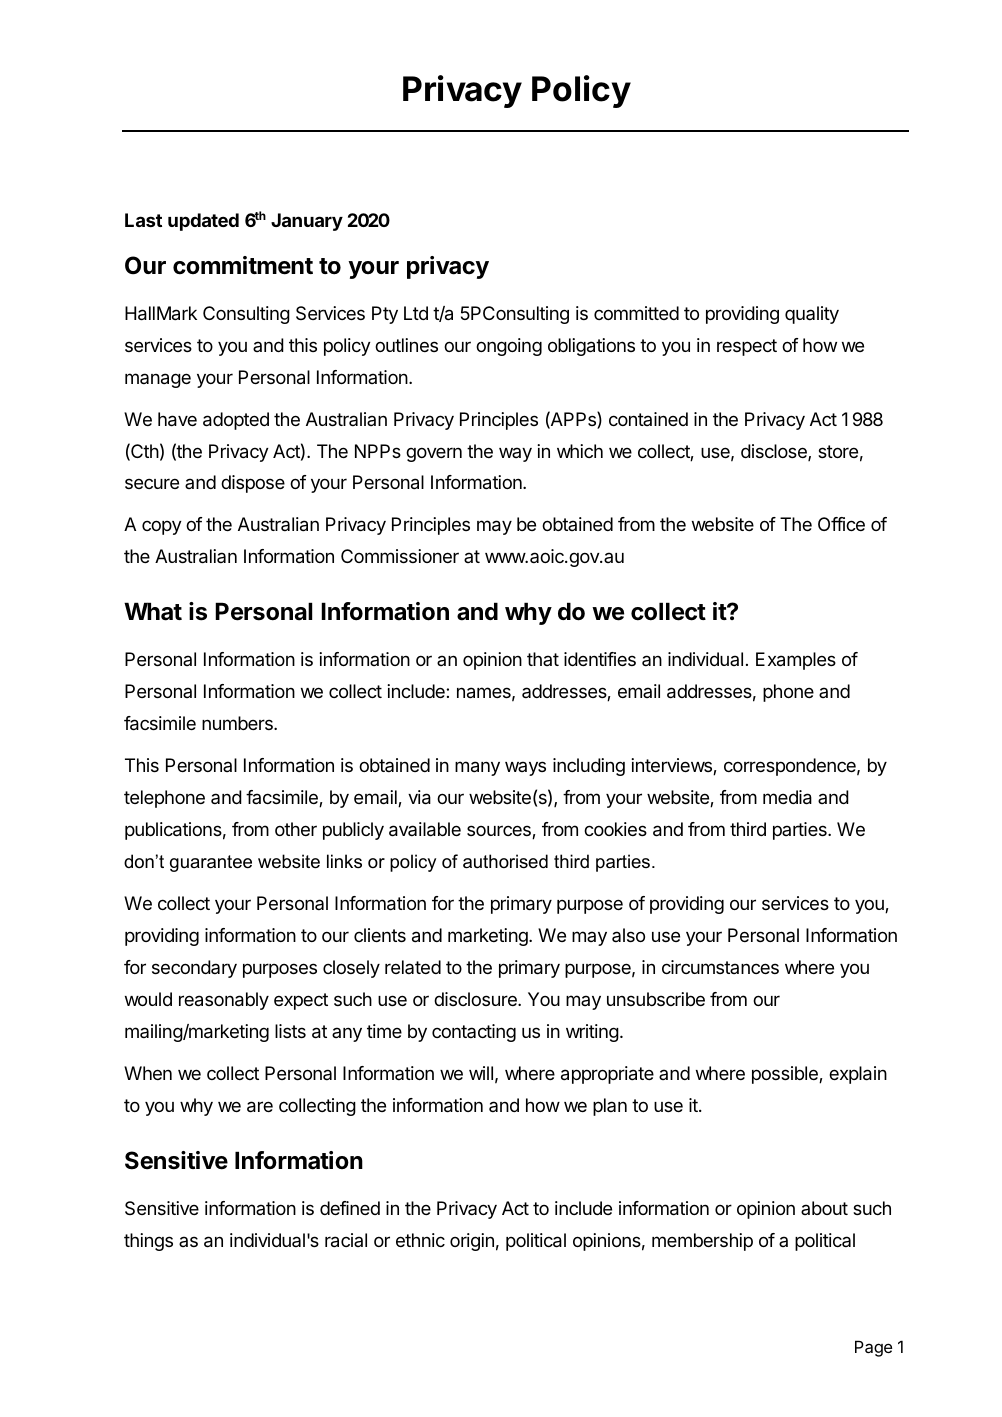 The width and height of the screenshot is (1002, 1417). I want to click on things, so click(148, 1242).
